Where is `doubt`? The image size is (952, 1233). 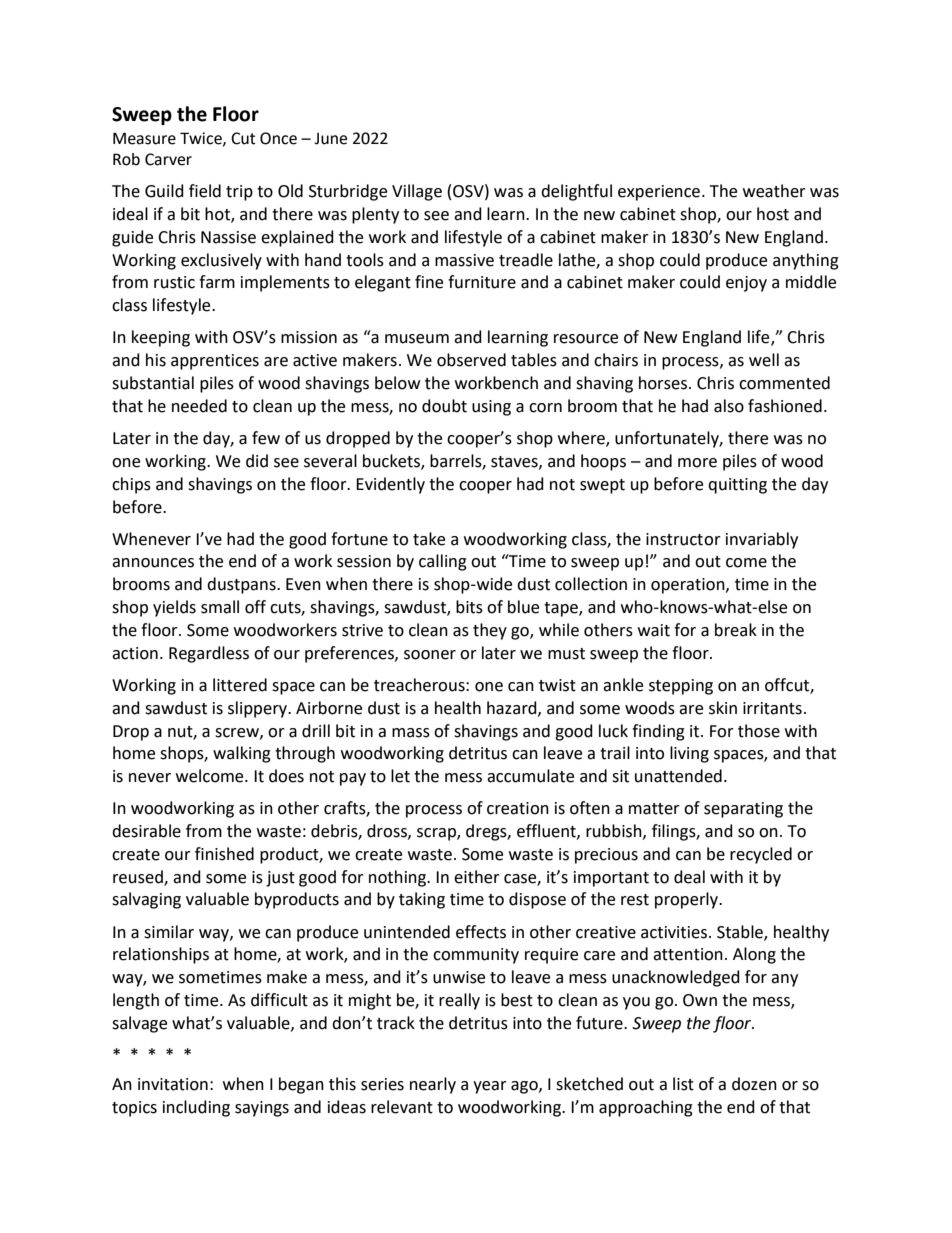
doubt is located at coordinates (444, 406).
